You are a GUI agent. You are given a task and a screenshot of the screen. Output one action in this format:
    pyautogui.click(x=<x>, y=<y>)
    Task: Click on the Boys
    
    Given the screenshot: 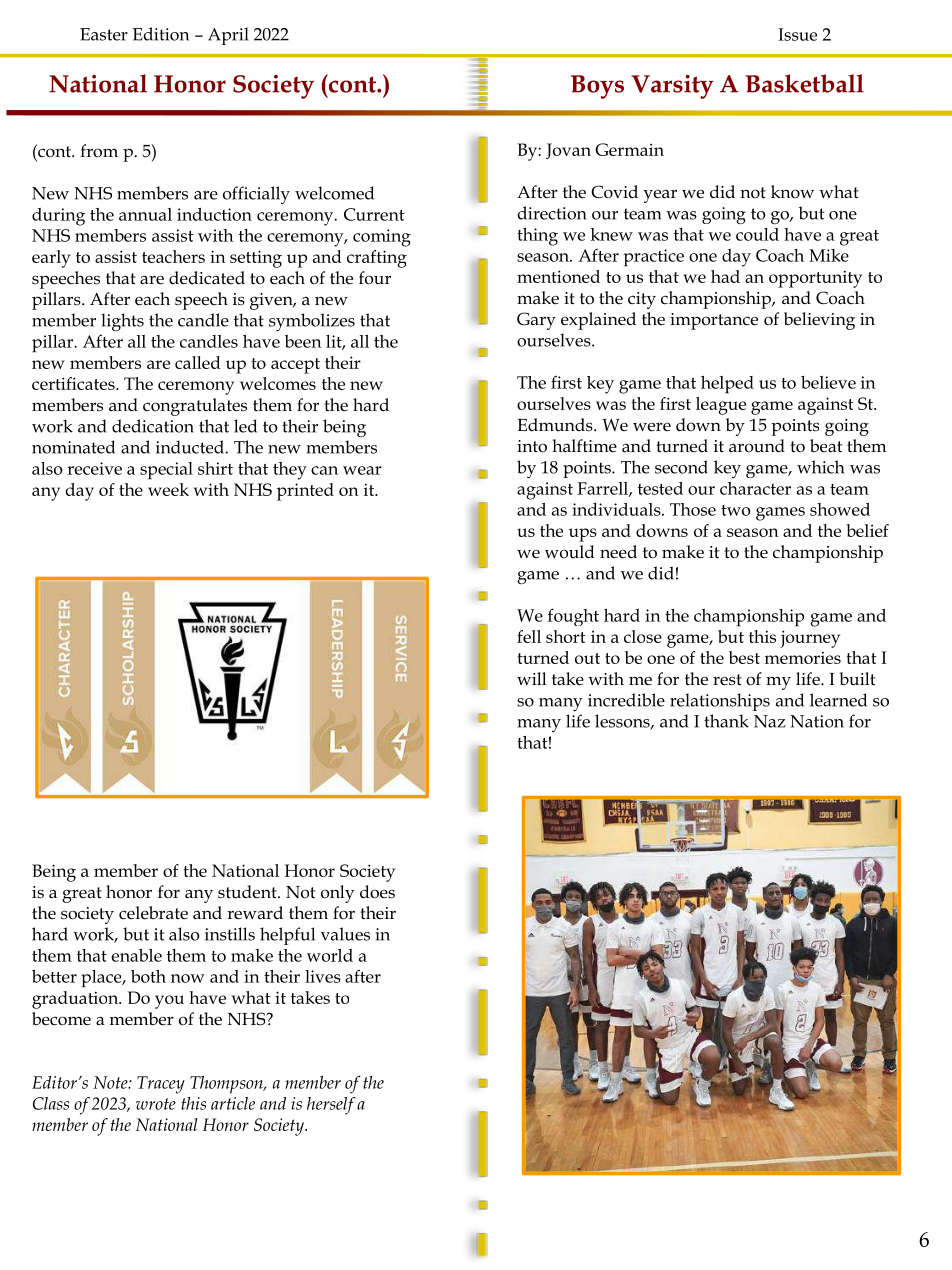 What is the action you would take?
    pyautogui.click(x=597, y=87)
